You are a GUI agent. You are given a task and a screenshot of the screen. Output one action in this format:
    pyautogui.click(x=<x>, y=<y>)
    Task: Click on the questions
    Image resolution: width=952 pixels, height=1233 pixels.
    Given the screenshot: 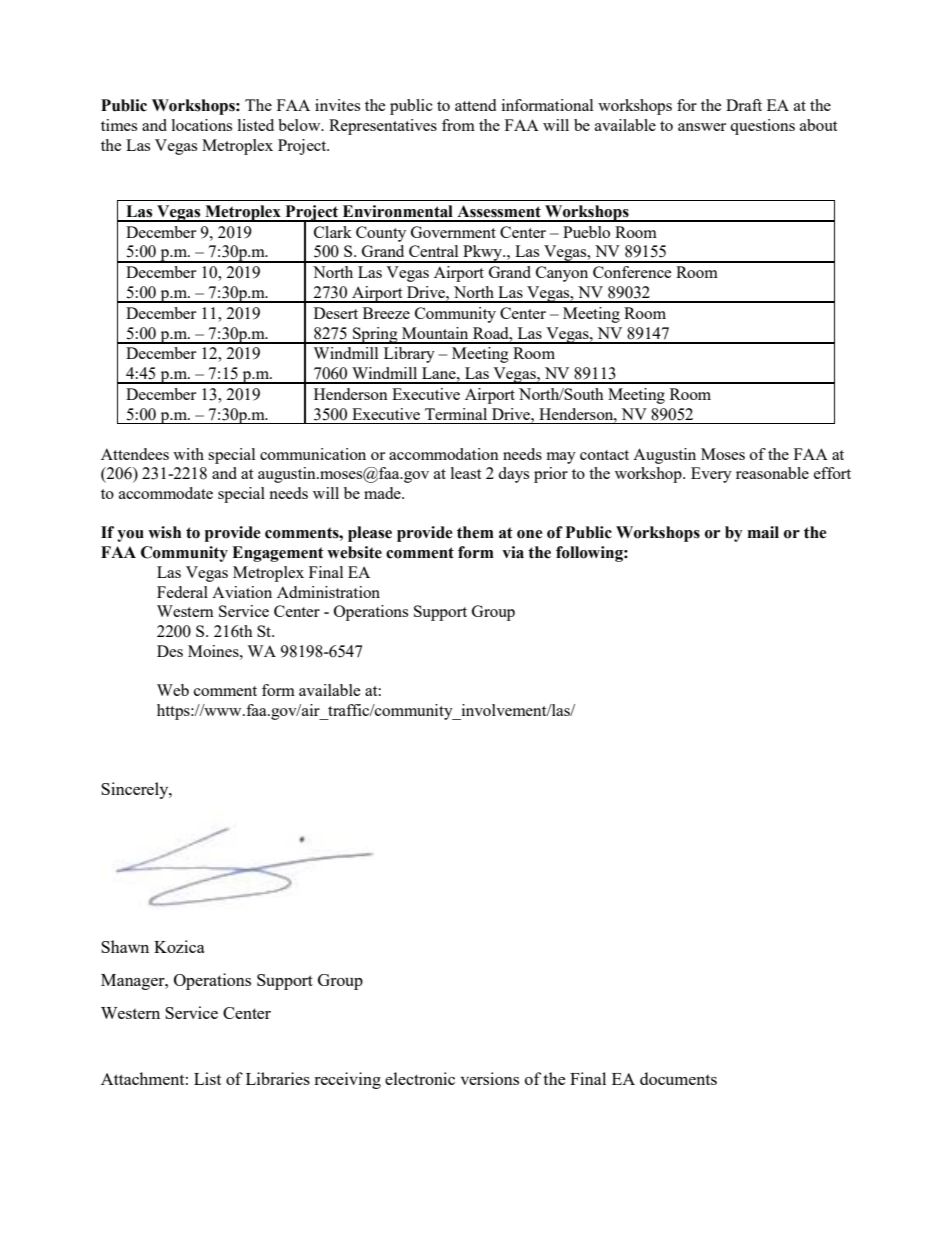 What is the action you would take?
    pyautogui.click(x=762, y=127)
